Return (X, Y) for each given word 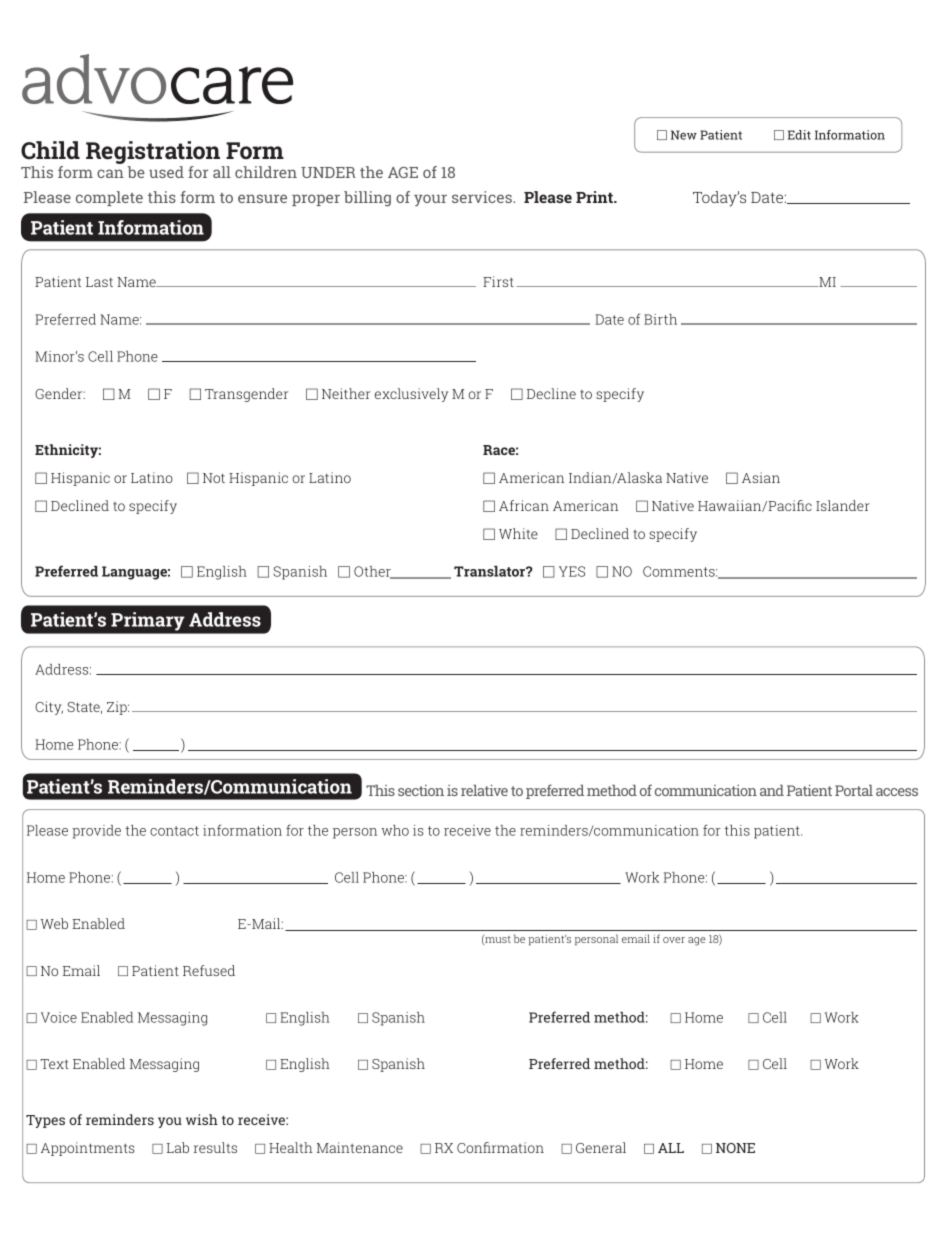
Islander (843, 505)
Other (373, 572)
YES (572, 571)
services (483, 197)
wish (202, 1119)
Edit (799, 135)
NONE (735, 1148)
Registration (154, 154)
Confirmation (500, 1147)
